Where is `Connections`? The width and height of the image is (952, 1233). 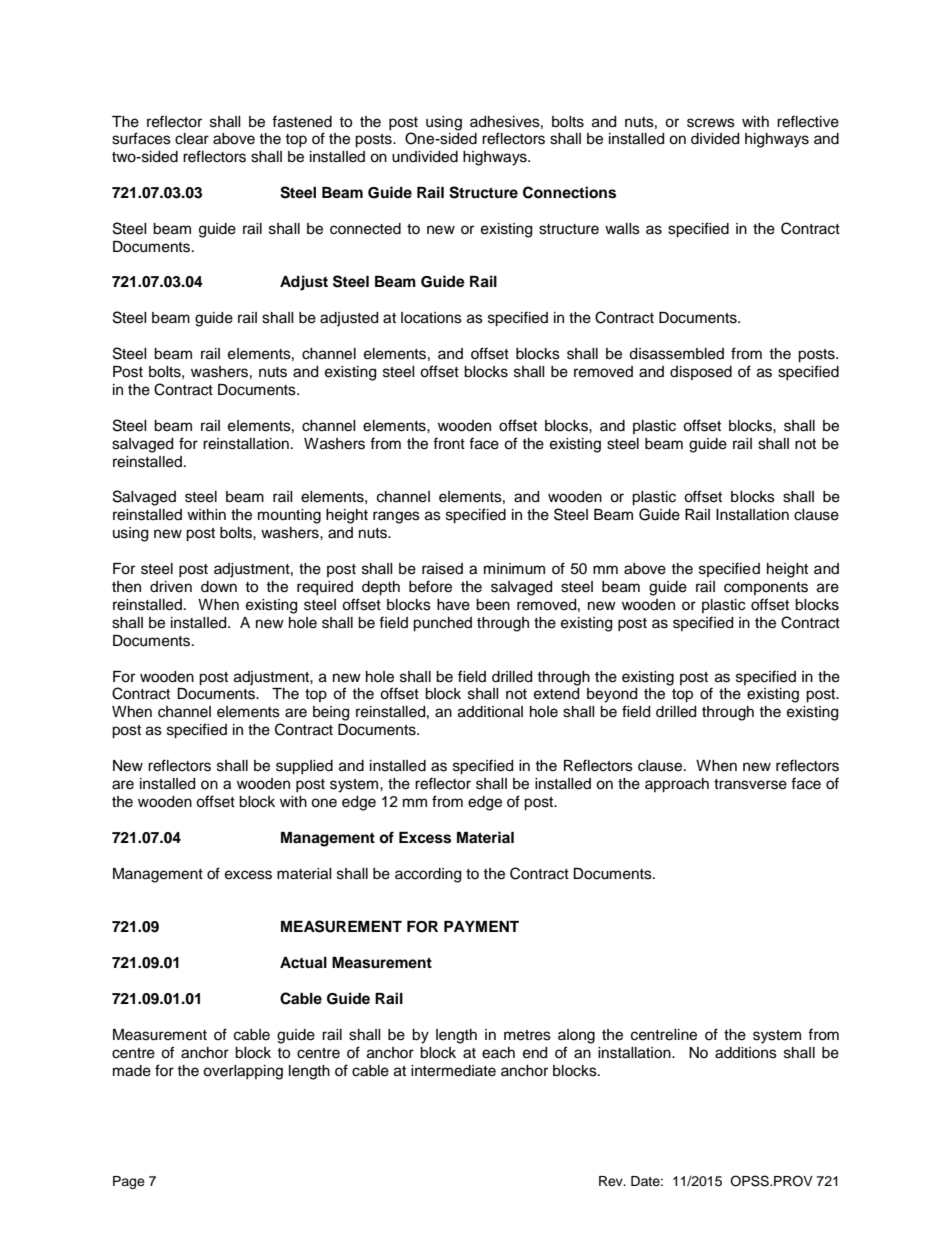
Connections is located at coordinates (569, 192).
